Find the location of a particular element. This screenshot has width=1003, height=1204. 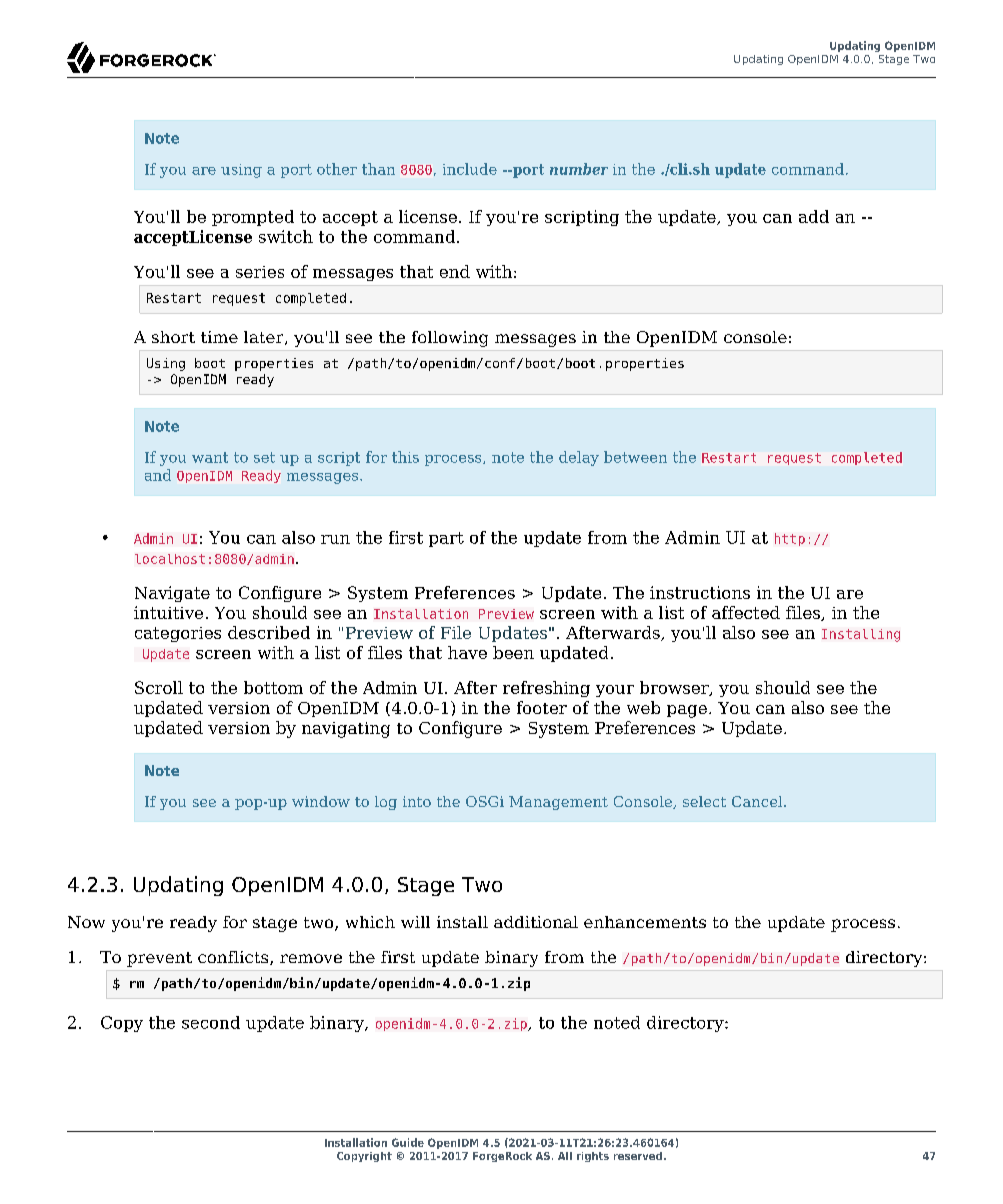

enhancements is located at coordinates (645, 922).
